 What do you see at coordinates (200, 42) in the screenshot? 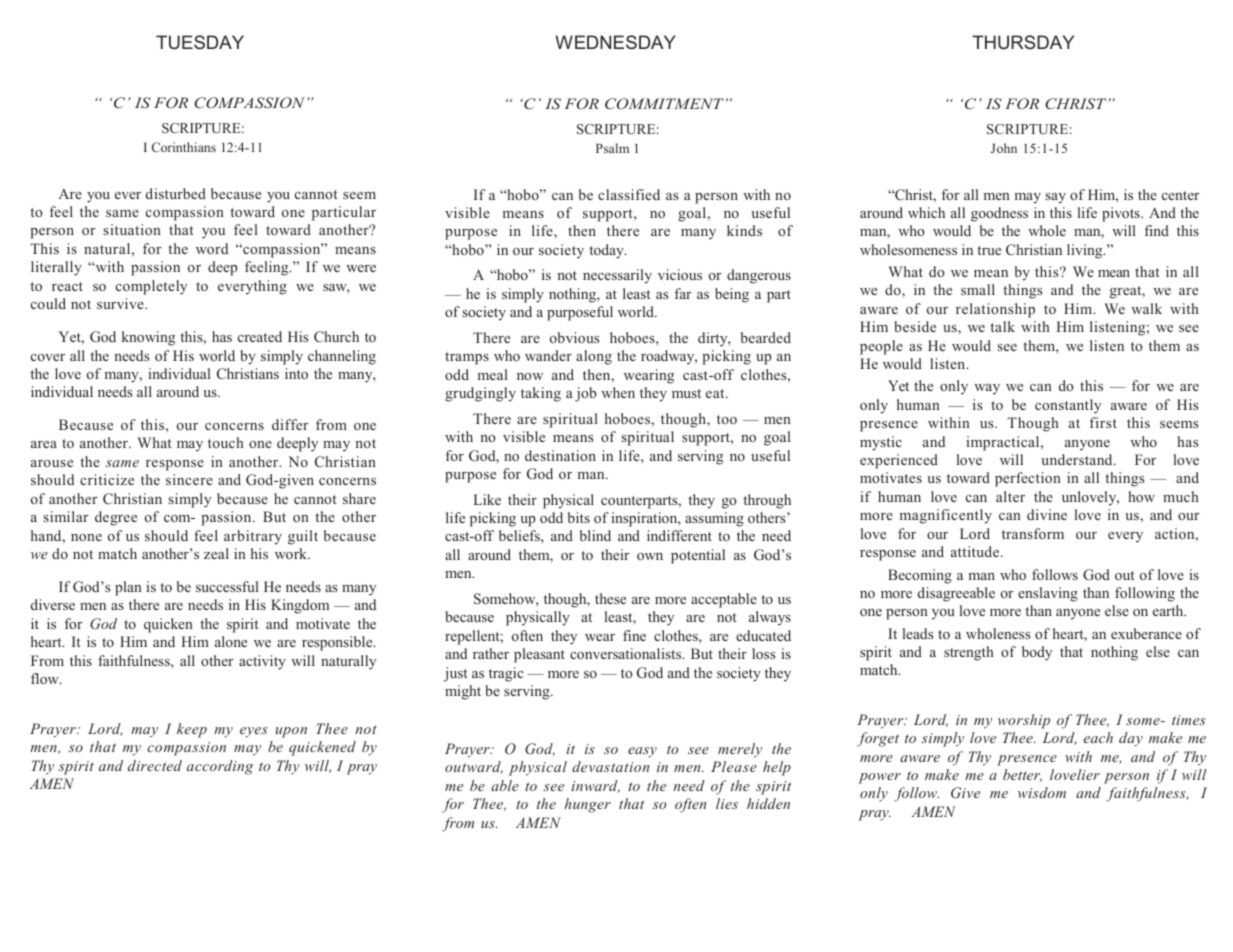
I see `TUESDAY` at bounding box center [200, 42].
